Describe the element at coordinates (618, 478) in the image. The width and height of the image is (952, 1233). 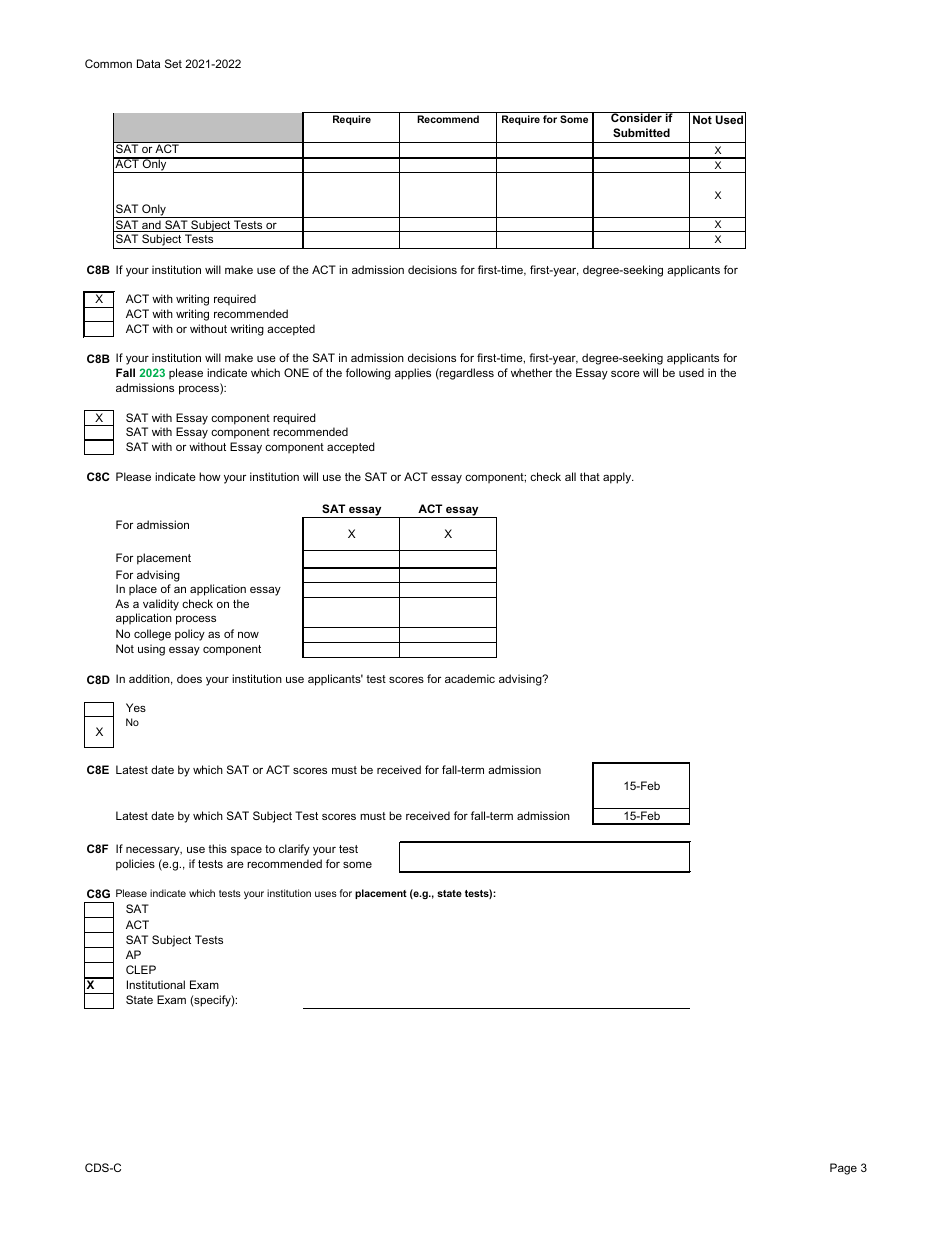
I see `apply` at that location.
